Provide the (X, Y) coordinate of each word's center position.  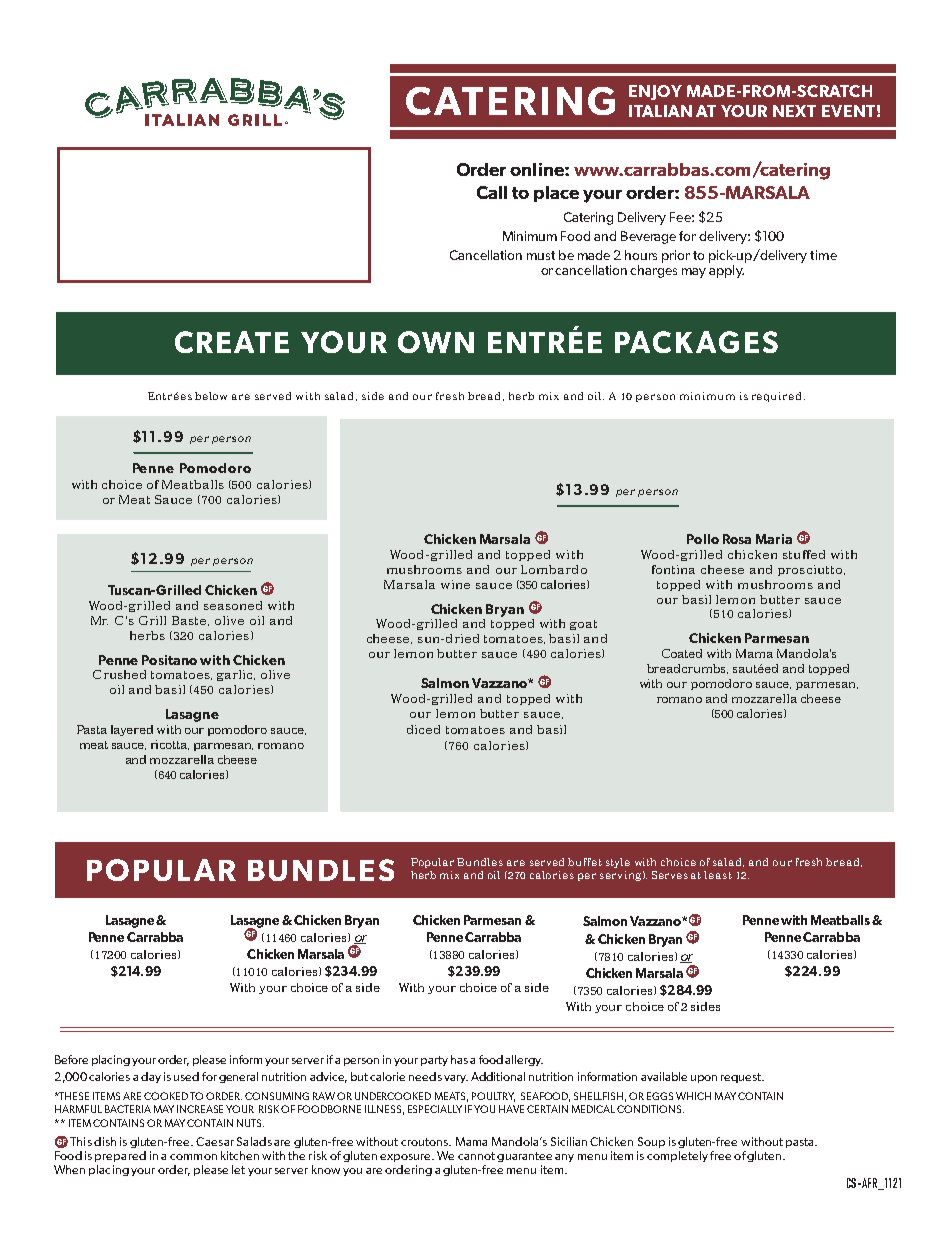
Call (492, 192)
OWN (436, 342)
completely (677, 1156)
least (718, 875)
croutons (426, 1142)
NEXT (794, 111)
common (193, 1157)
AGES (737, 342)
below (211, 396)
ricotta (170, 745)
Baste (190, 621)
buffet (585, 862)
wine (455, 584)
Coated (682, 653)
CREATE (232, 342)
